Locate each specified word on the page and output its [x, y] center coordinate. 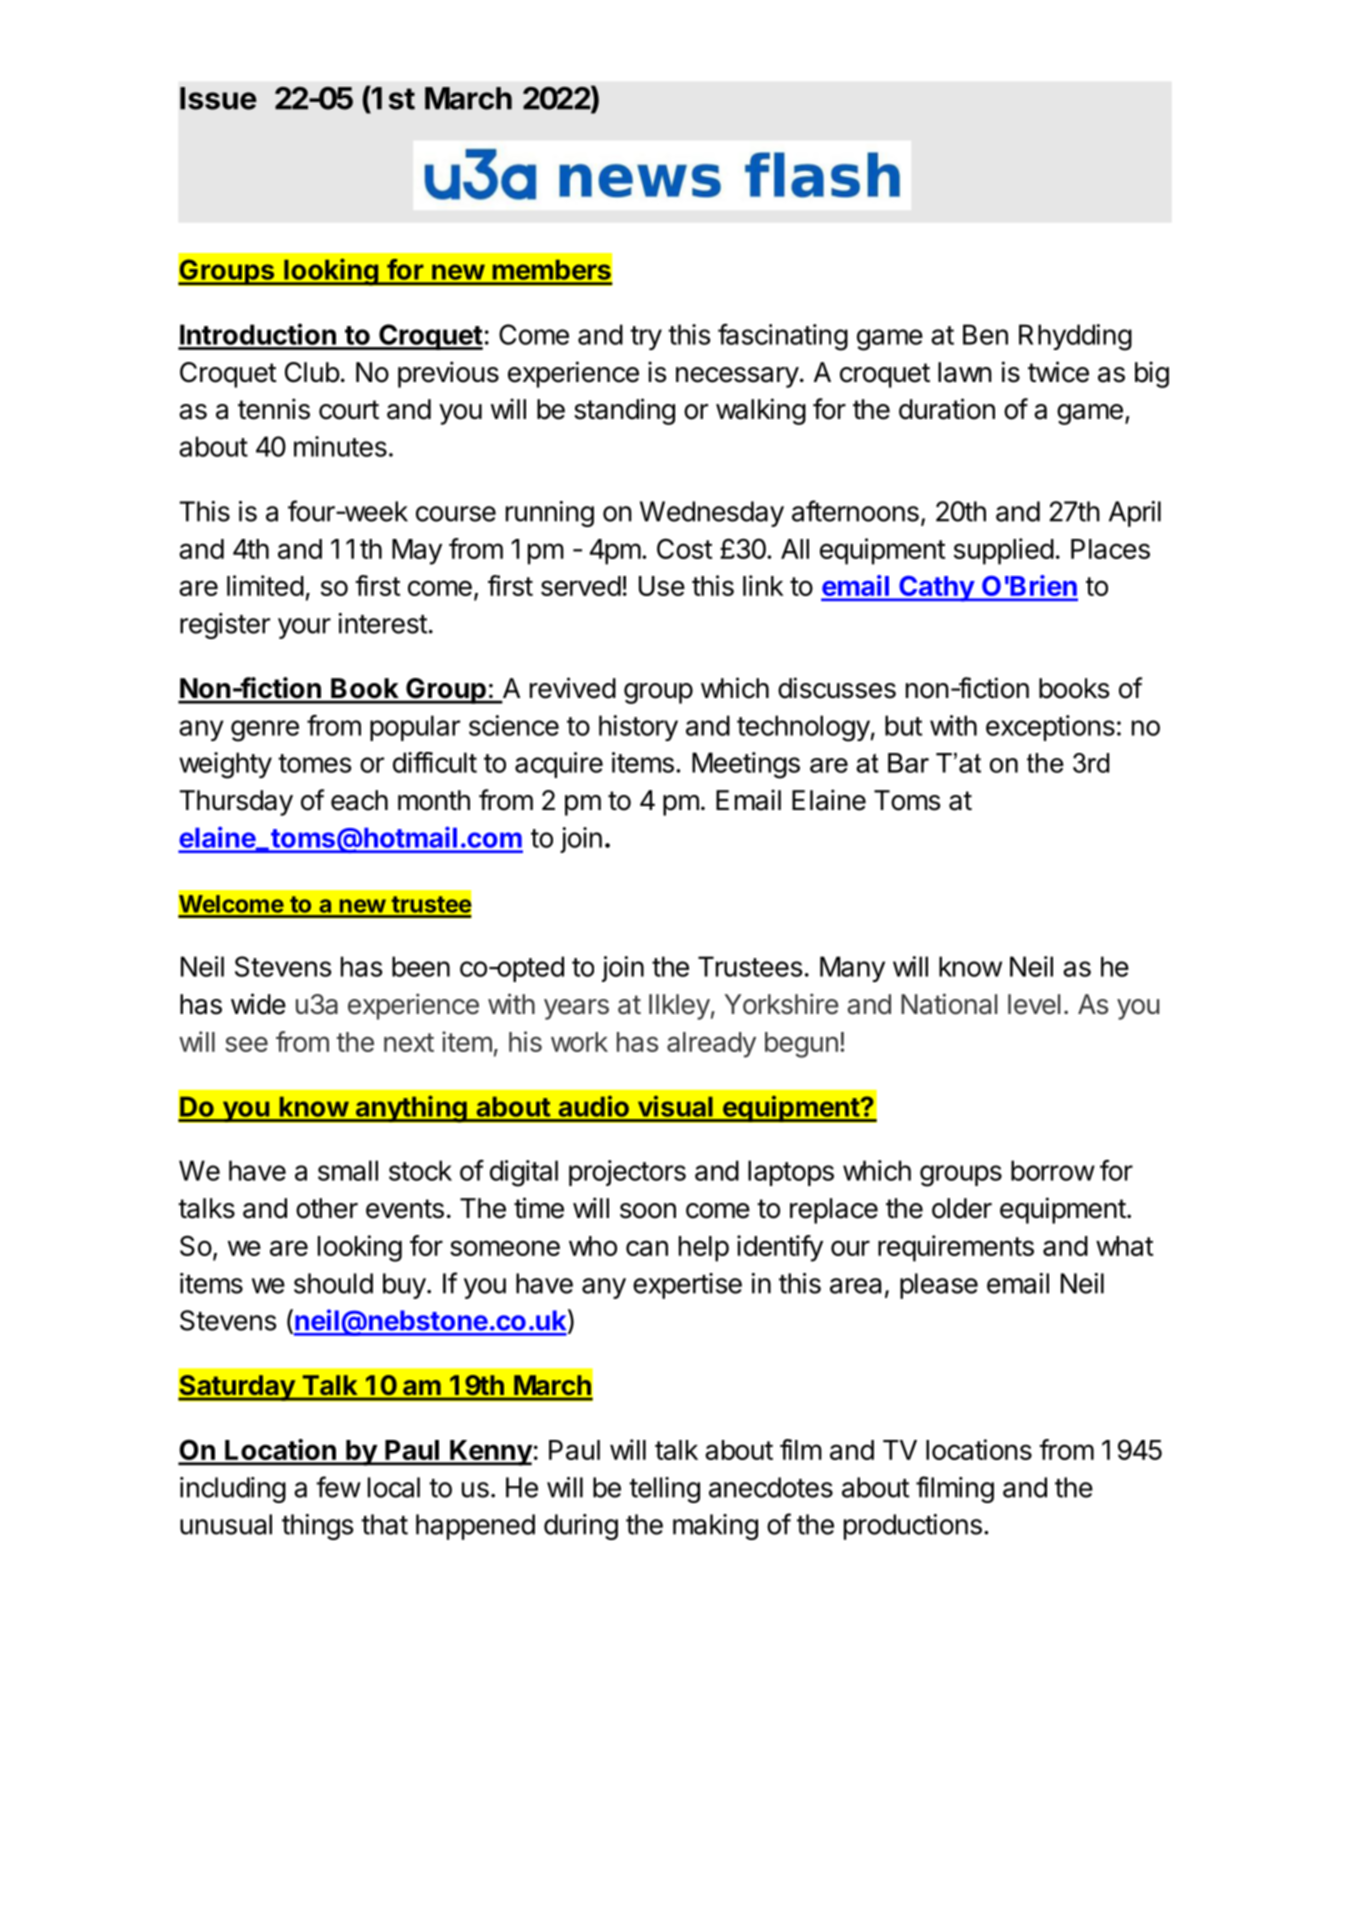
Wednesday [712, 514]
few [338, 1487]
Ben [985, 334]
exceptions [1050, 728]
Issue [218, 98]
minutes [340, 446]
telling [664, 1490]
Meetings [746, 765]
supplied [1004, 551]
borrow [1053, 1170]
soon [648, 1211]
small [348, 1170]
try [646, 338]
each [359, 800]
